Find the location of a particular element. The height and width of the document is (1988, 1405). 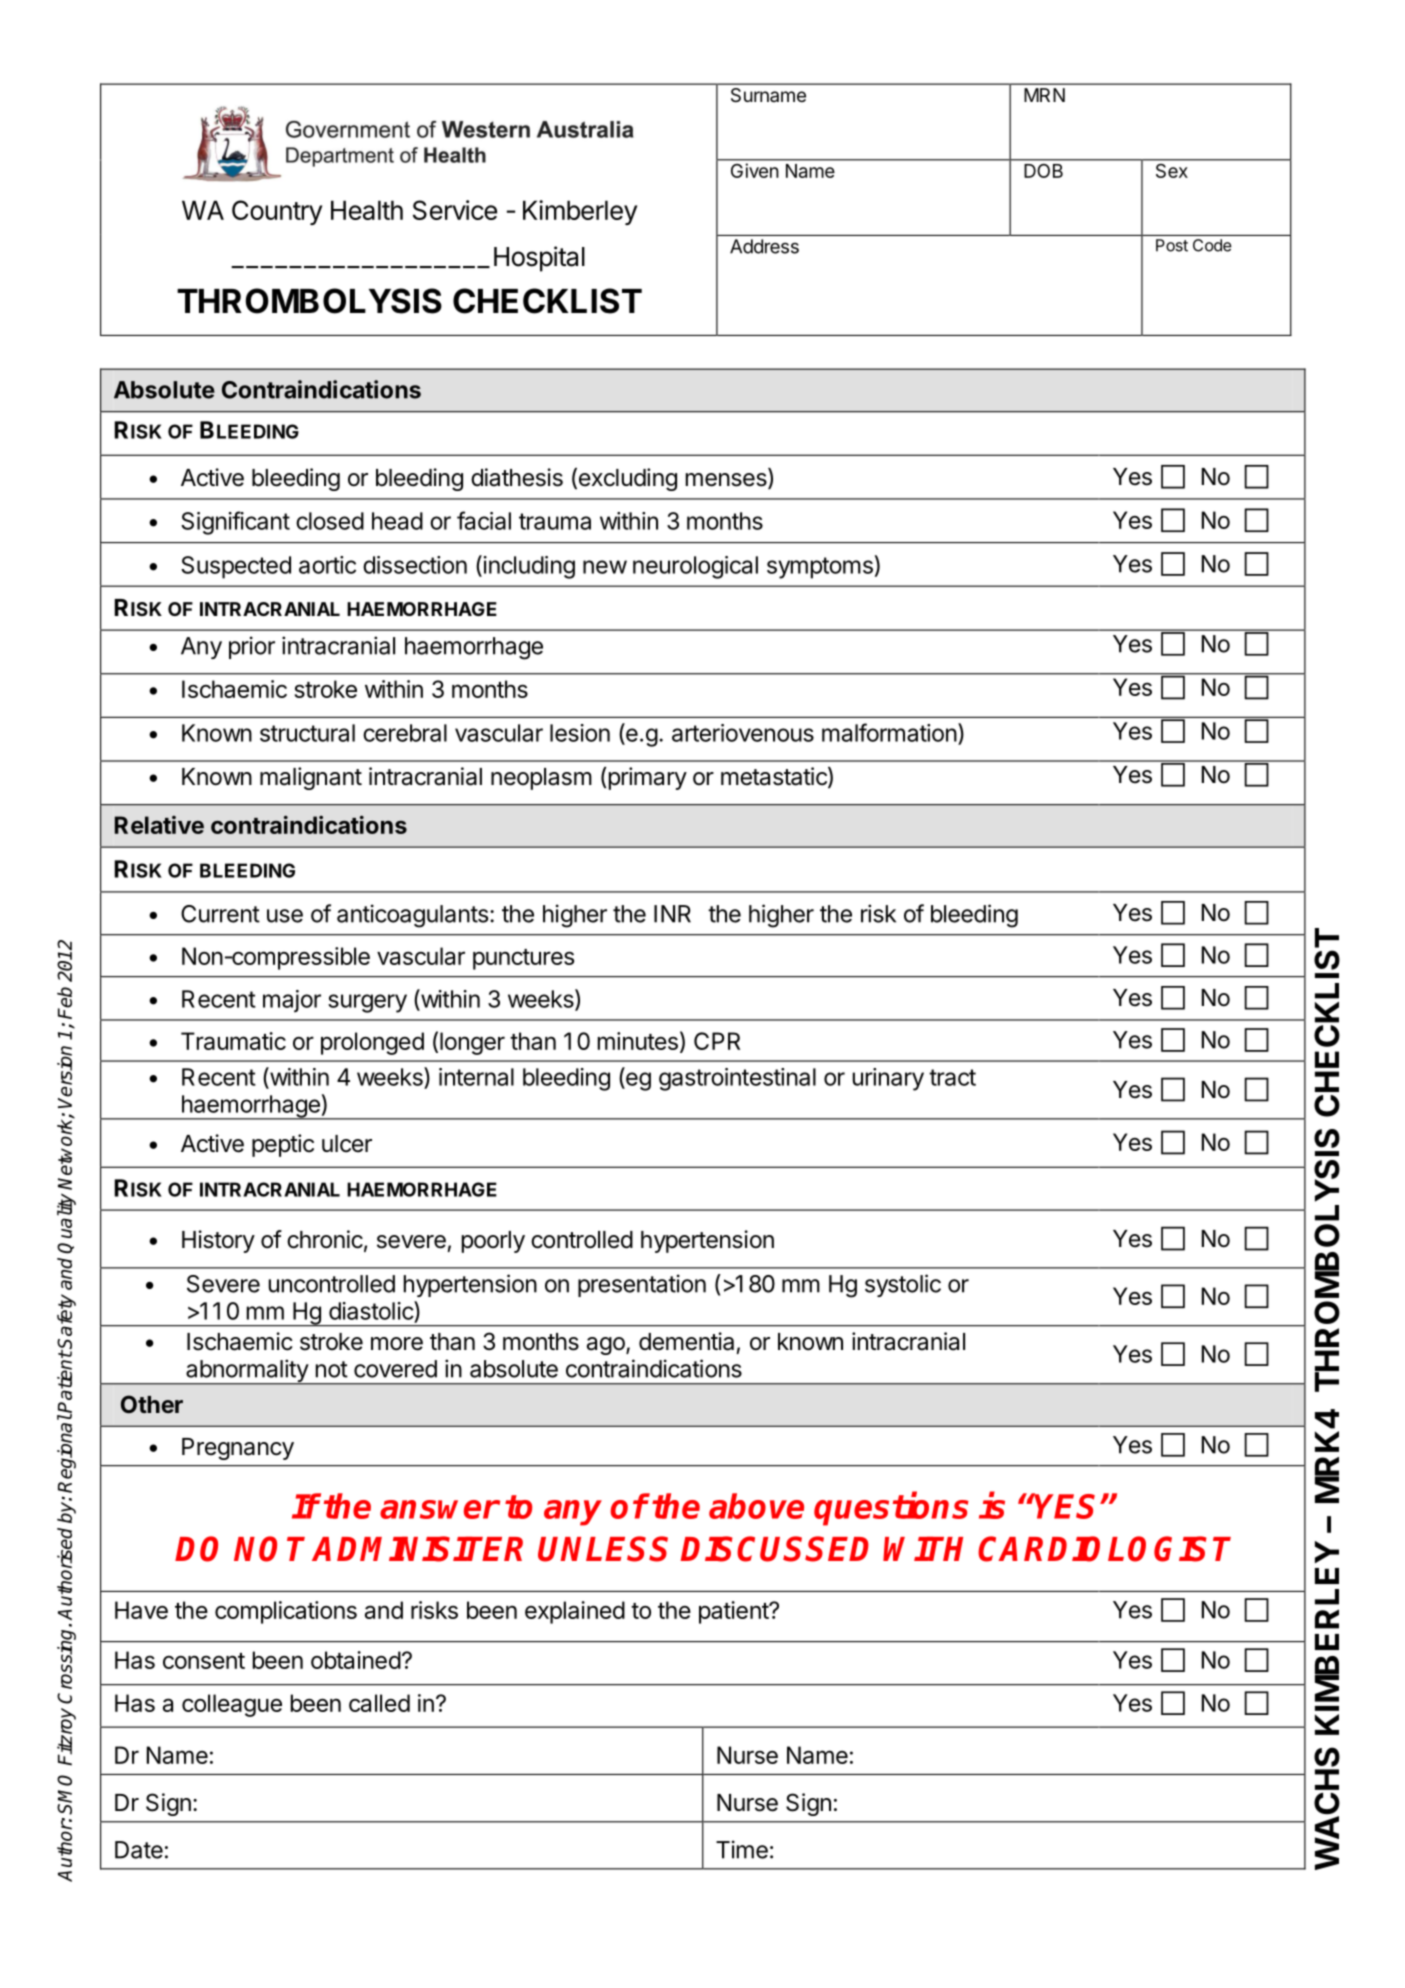

Time is located at coordinates (742, 1849).
